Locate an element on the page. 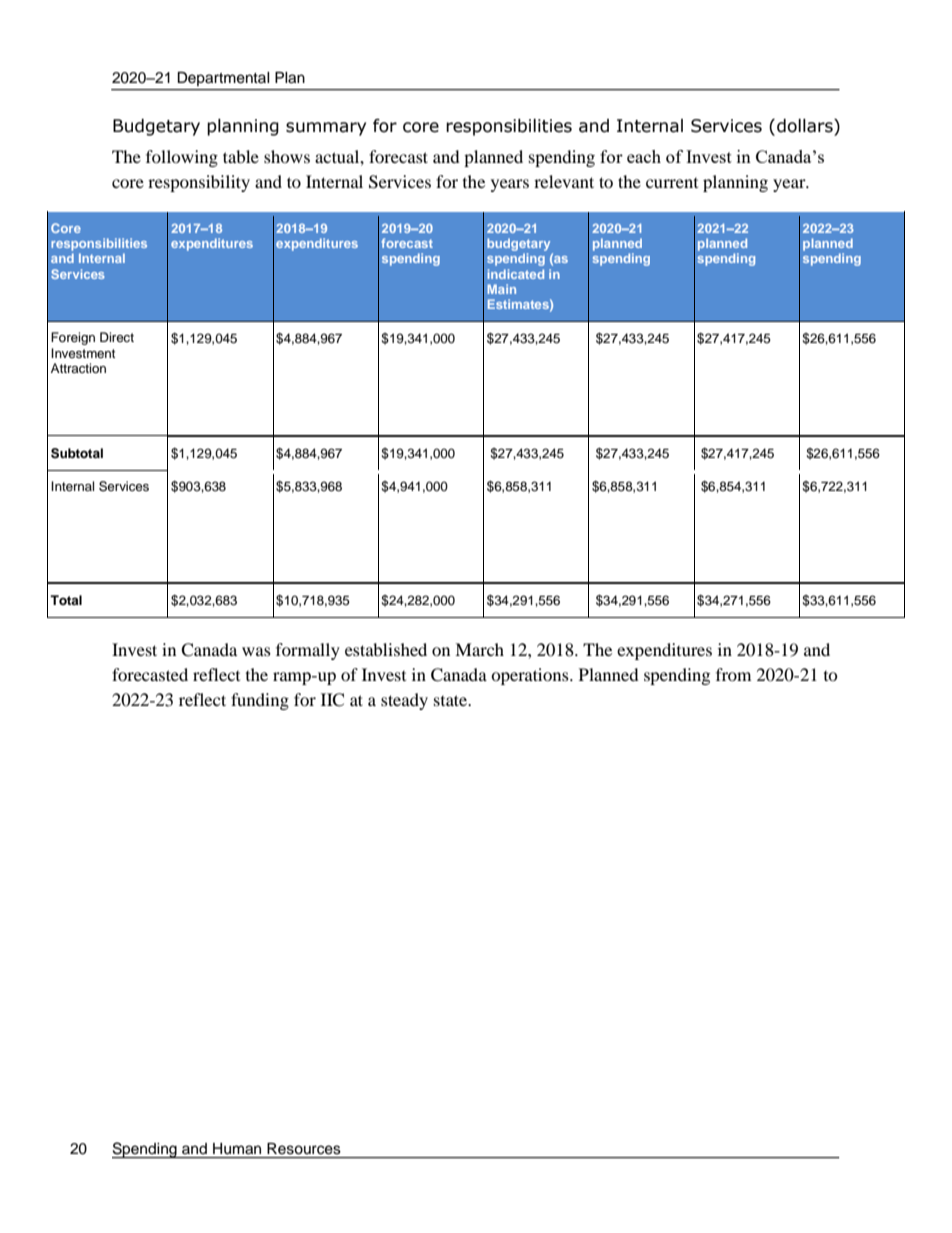 The image size is (952, 1233). dollars is located at coordinates (806, 126).
